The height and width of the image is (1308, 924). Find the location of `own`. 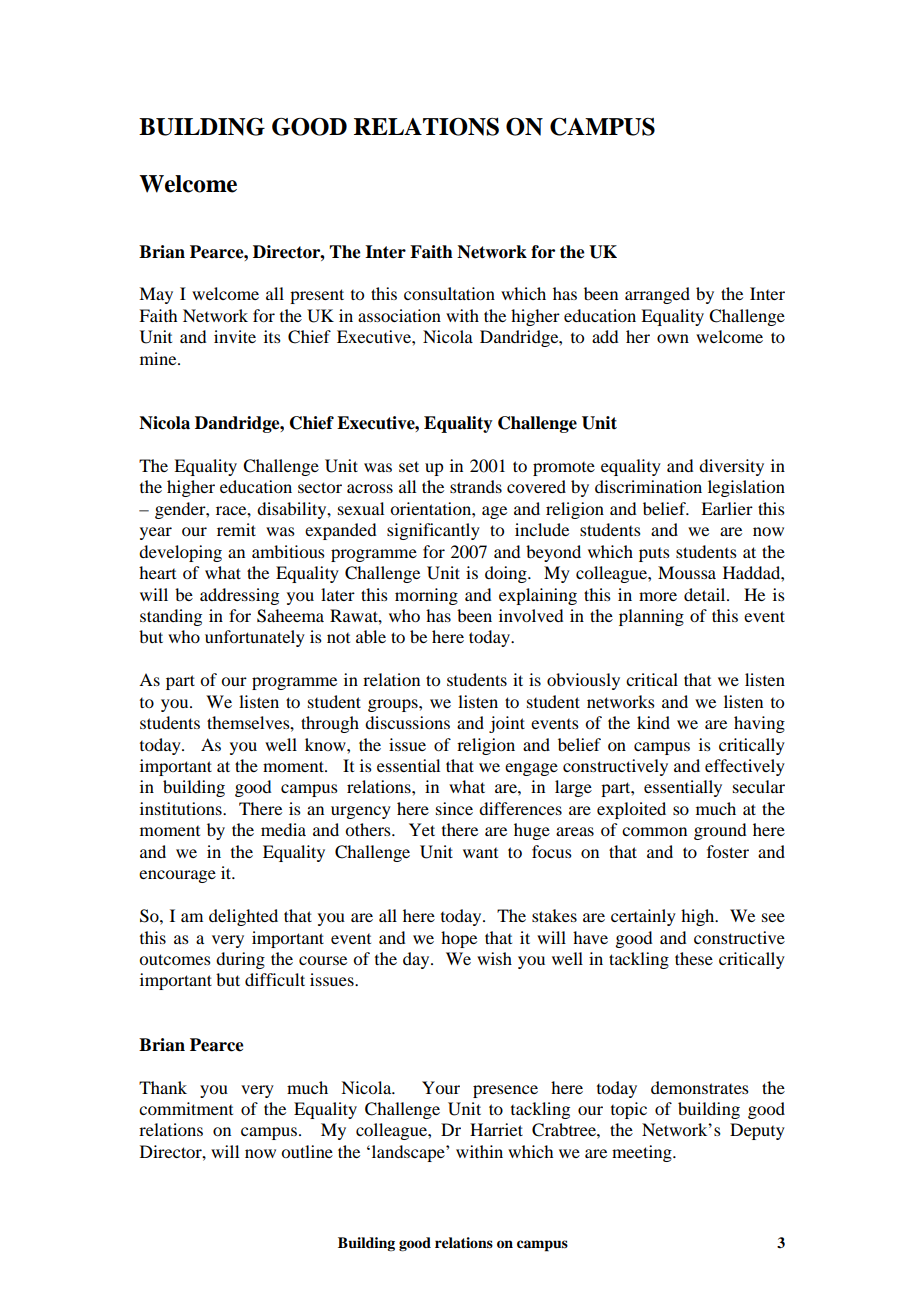

own is located at coordinates (673, 338).
